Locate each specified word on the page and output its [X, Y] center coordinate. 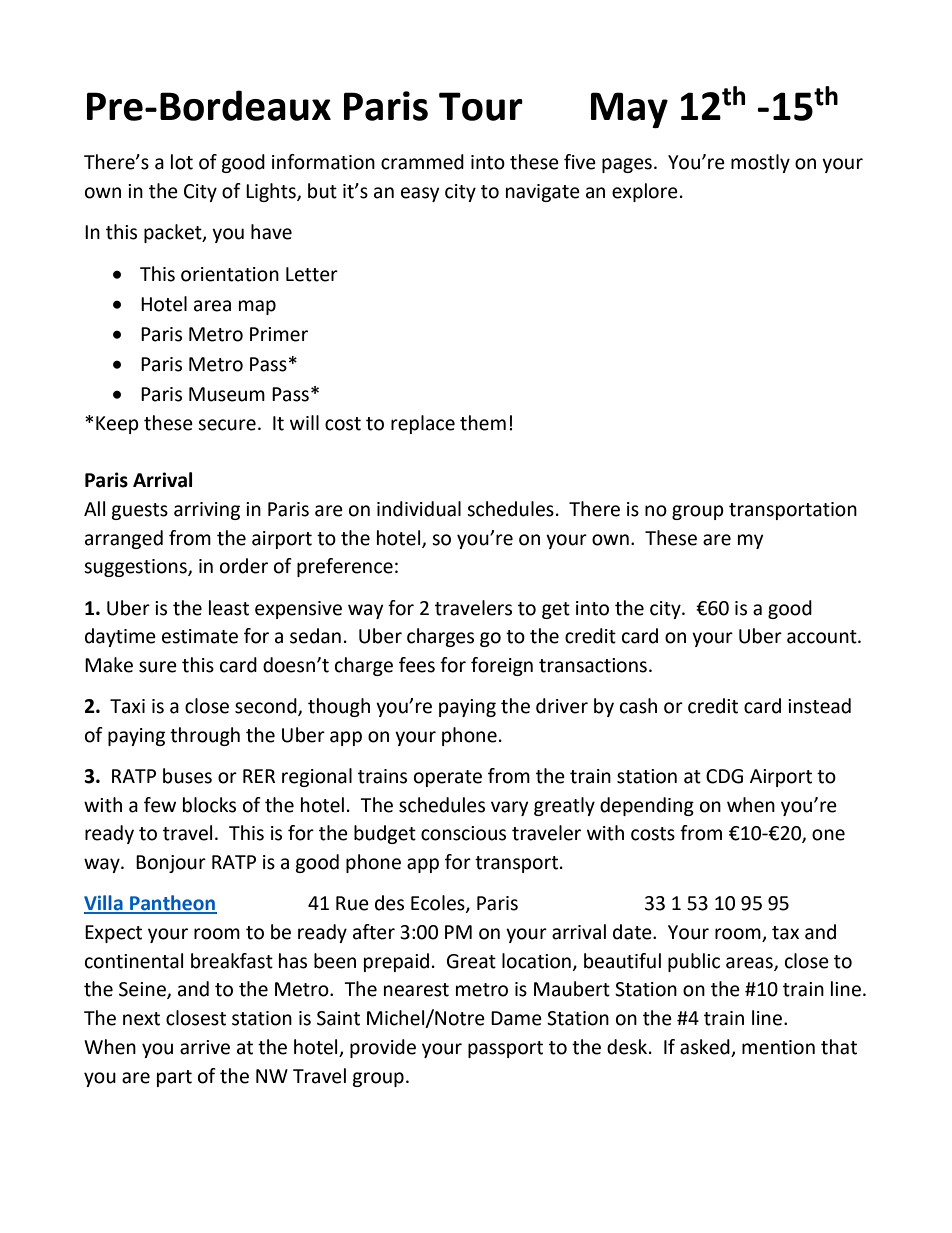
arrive [205, 1047]
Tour [481, 106]
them [483, 423]
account [823, 637]
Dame [516, 1018]
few [160, 805]
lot [182, 162]
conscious [463, 833]
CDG [724, 776]
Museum [227, 394]
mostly [760, 163]
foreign [502, 666]
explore [645, 192]
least [229, 608]
